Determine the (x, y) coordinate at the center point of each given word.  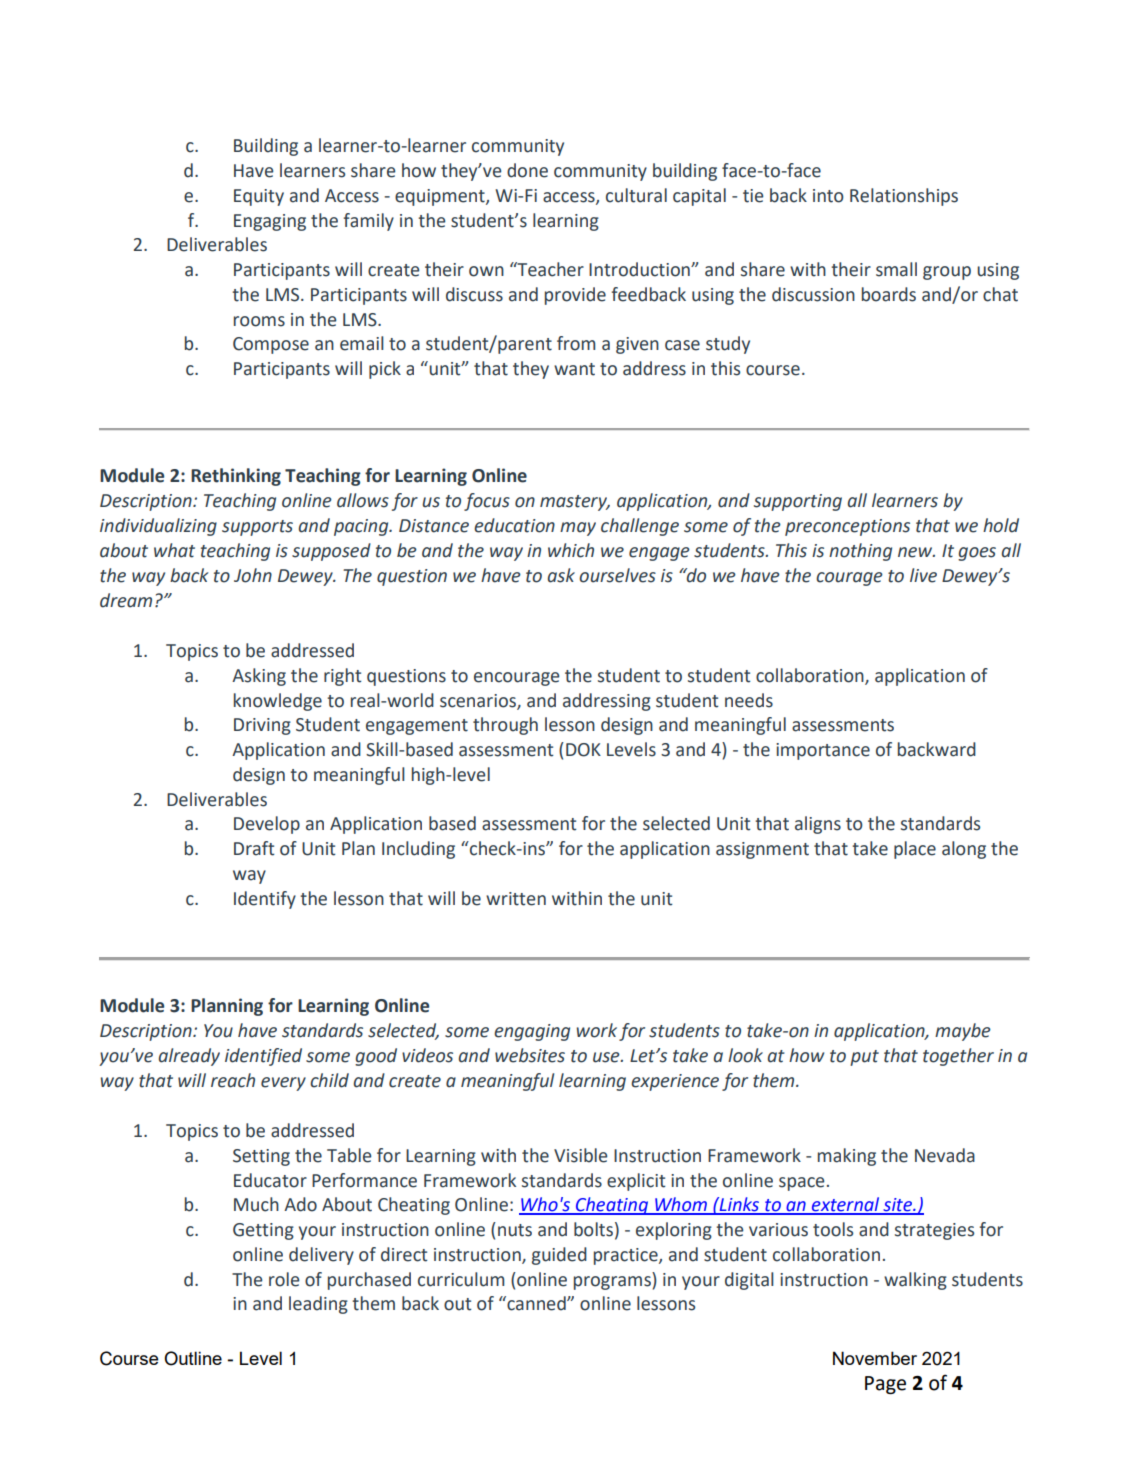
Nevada (945, 1155)
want (574, 369)
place (915, 850)
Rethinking (236, 477)
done (527, 170)
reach (233, 1080)
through (505, 726)
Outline (193, 1358)
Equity (259, 197)
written (516, 899)
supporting (798, 502)
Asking (259, 677)
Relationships (904, 197)
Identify (265, 900)
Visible (581, 1155)
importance (823, 751)
